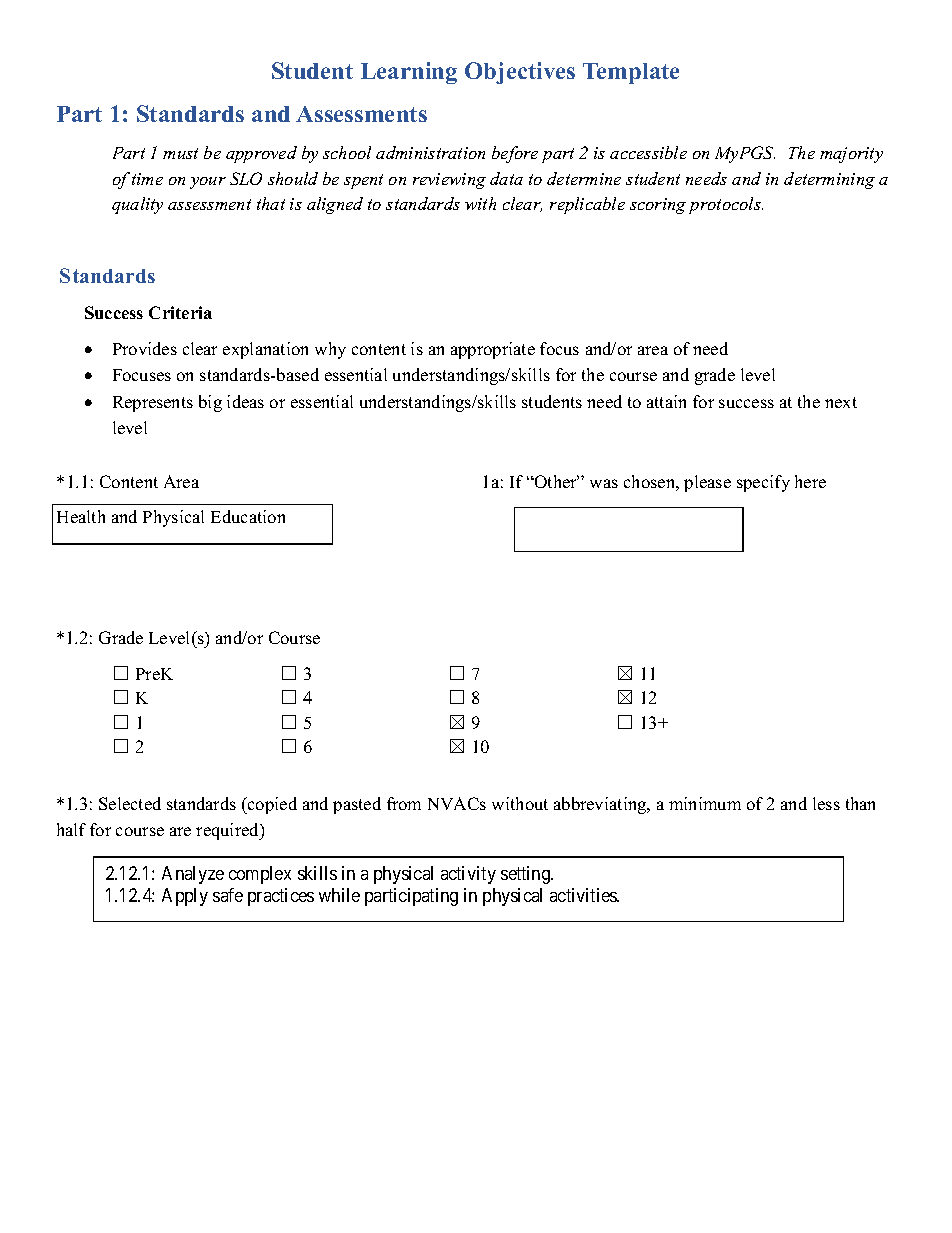 Image resolution: width=952 pixels, height=1233 pixels. I want to click on Criteria, so click(180, 312).
